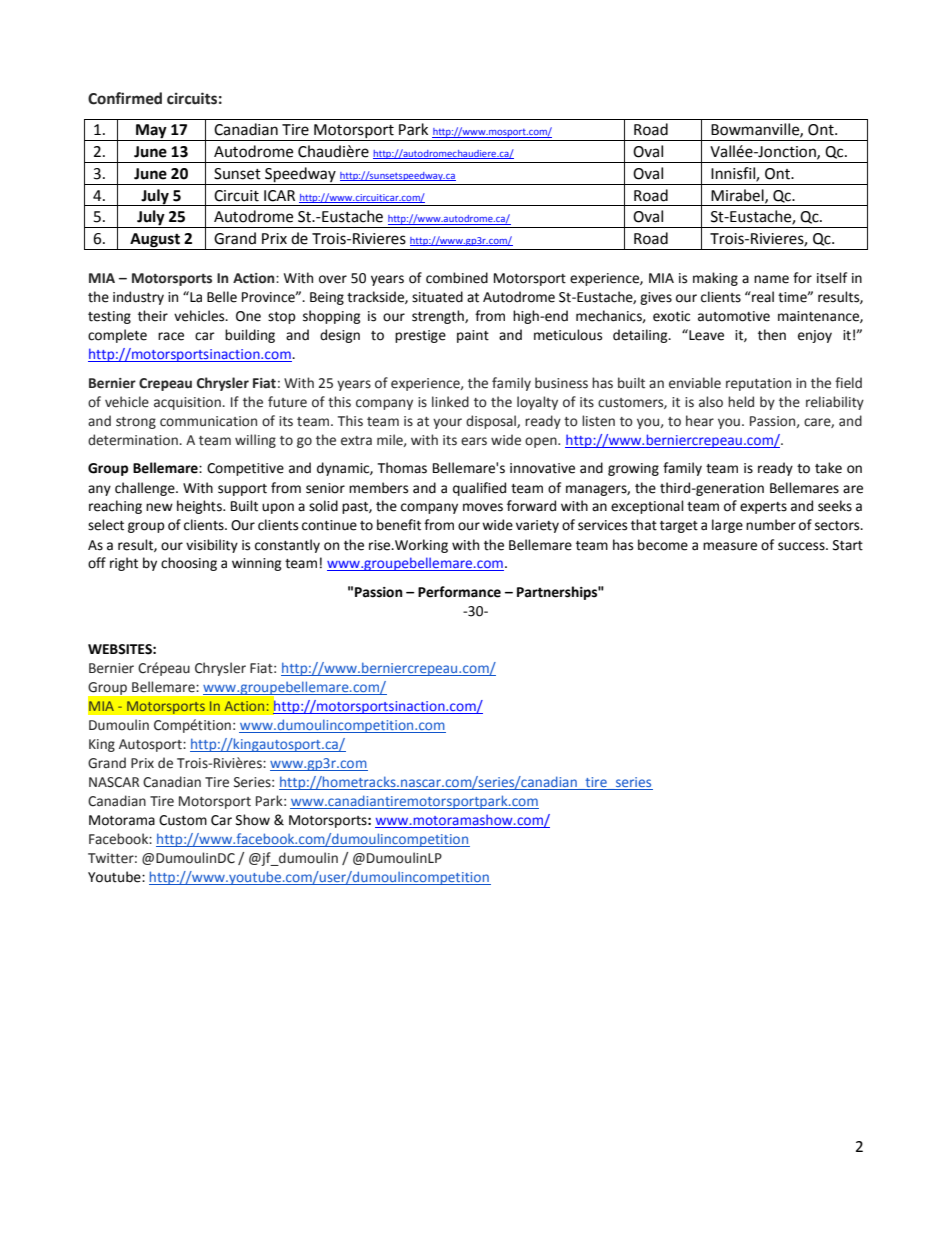 Image resolution: width=952 pixels, height=1233 pixels. What do you see at coordinates (208, 421) in the document?
I see `communication` at bounding box center [208, 421].
